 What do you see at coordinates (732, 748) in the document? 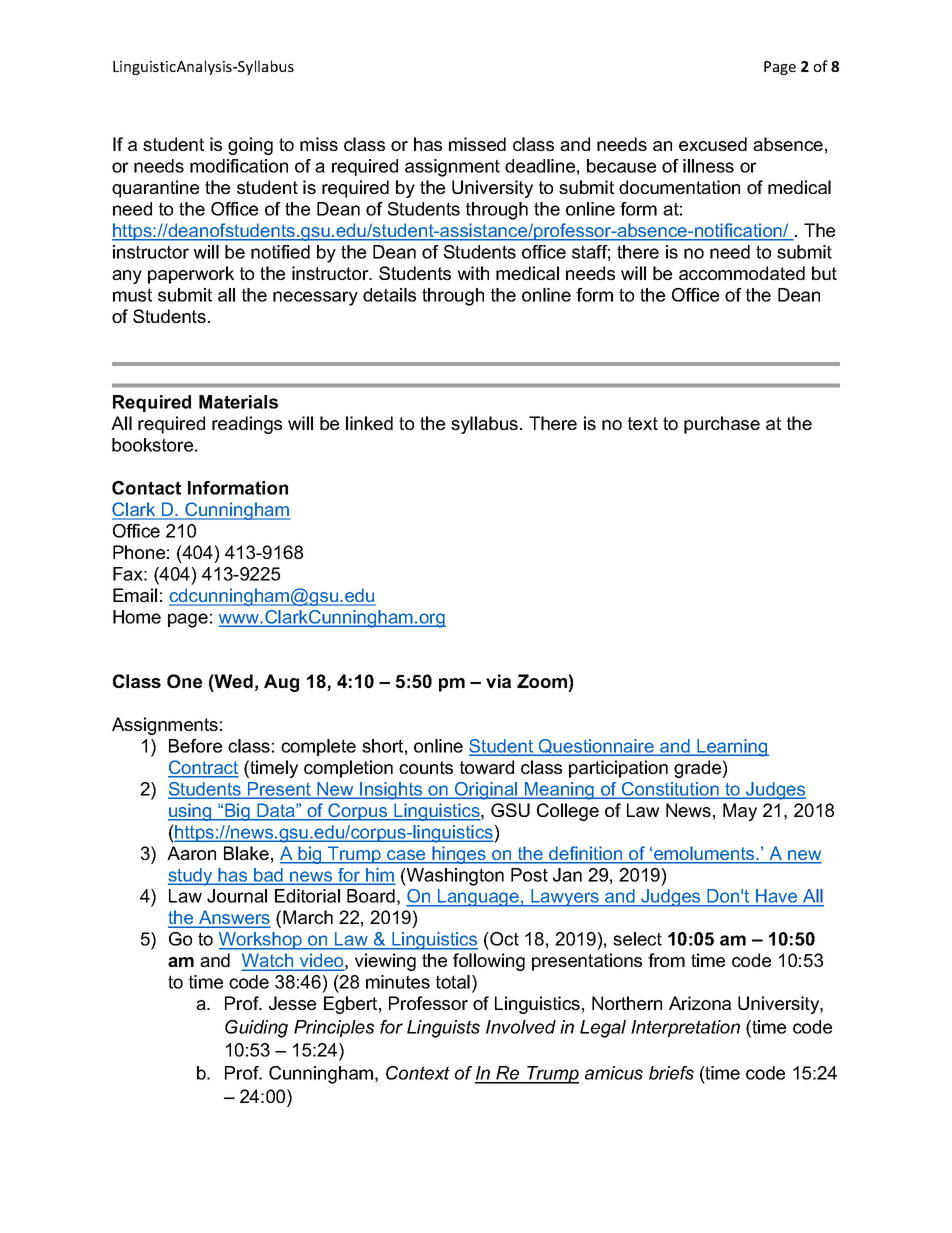
I see `Learning` at bounding box center [732, 748].
